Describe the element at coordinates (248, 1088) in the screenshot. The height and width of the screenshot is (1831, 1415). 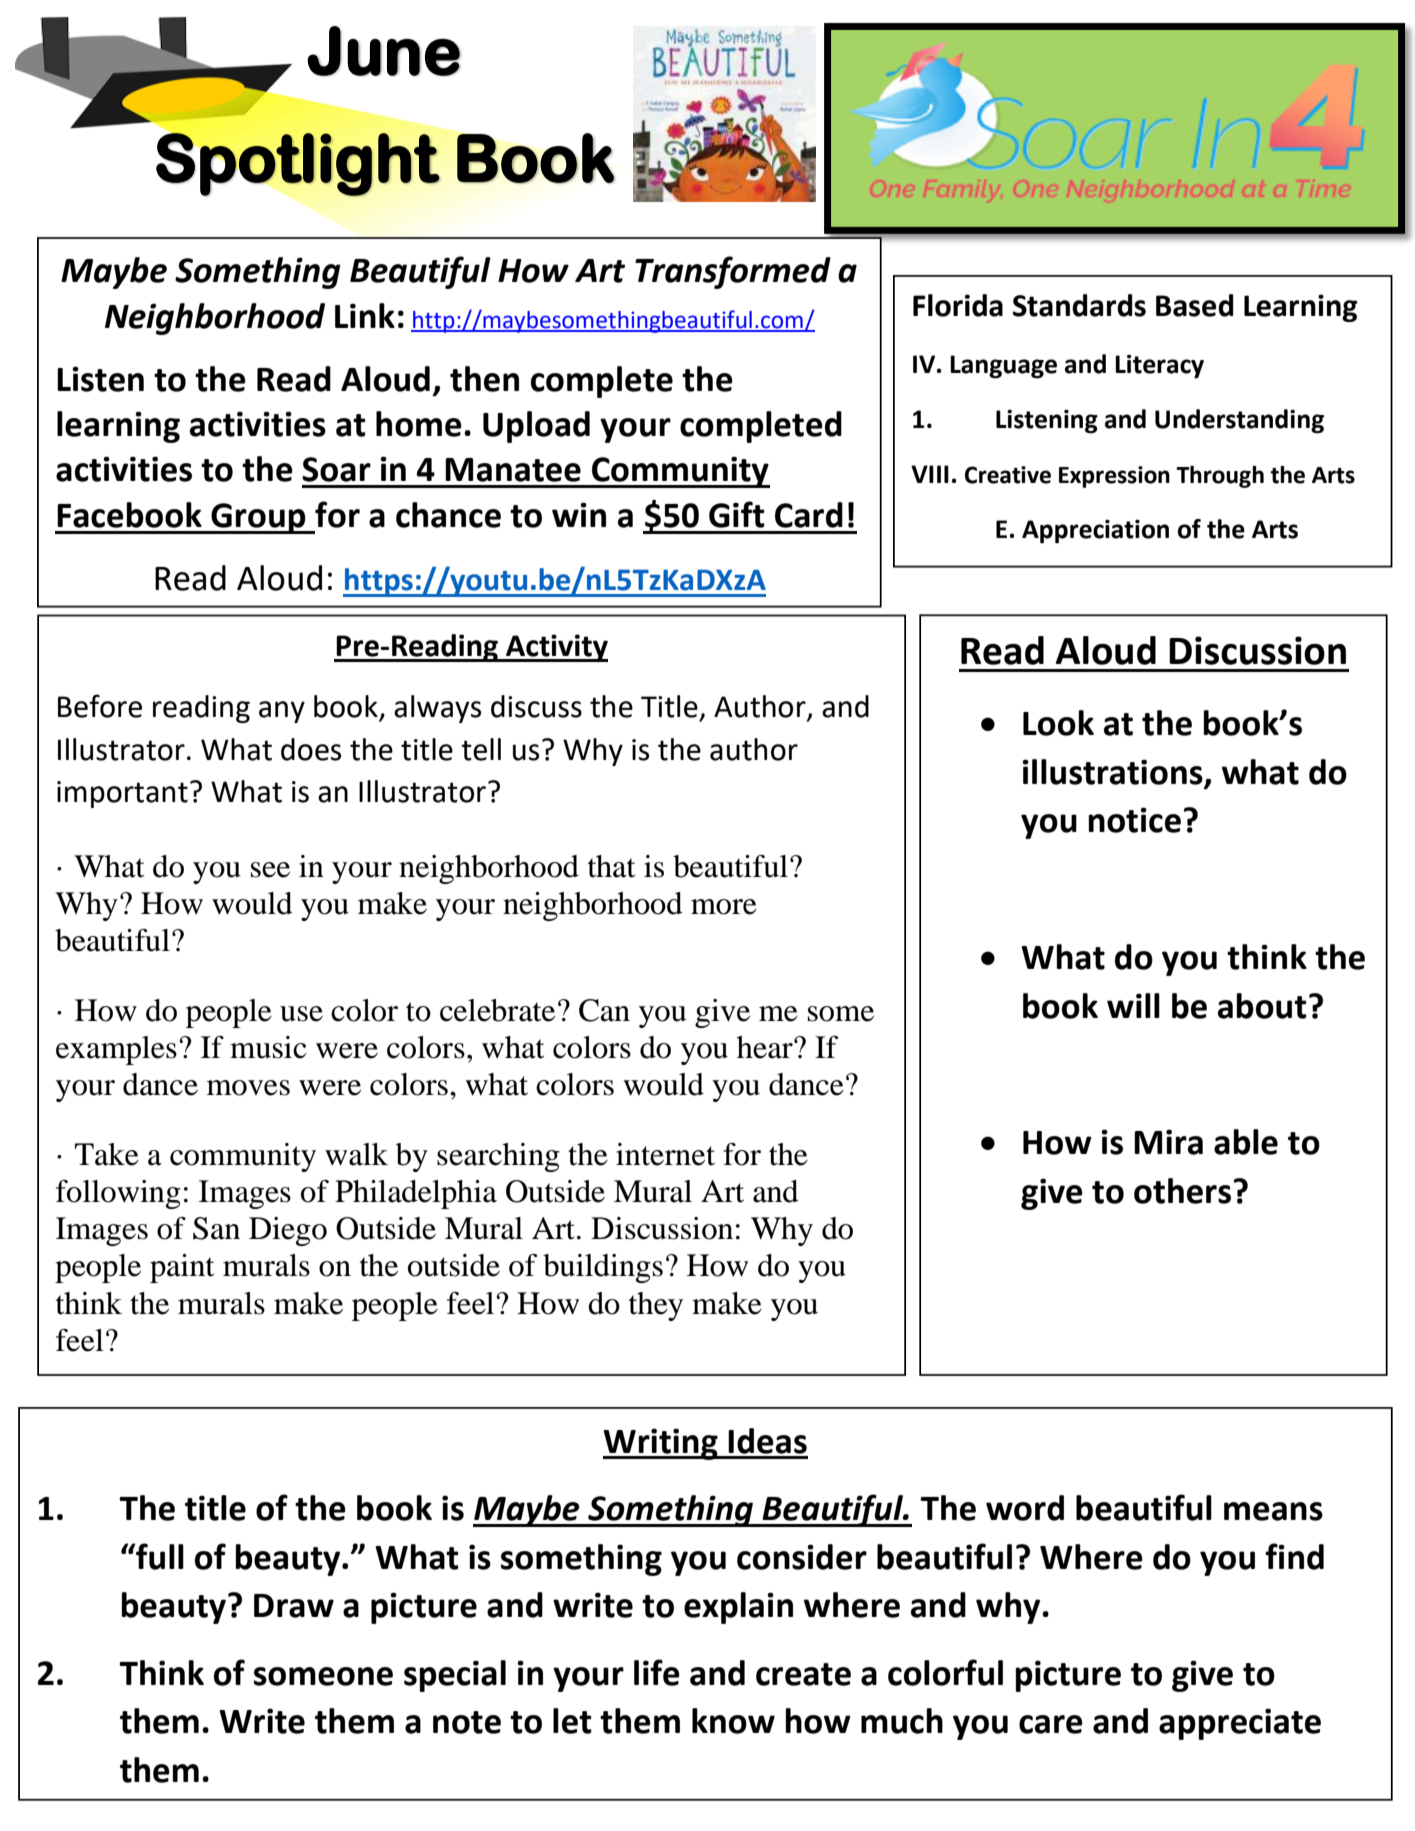
I see `moves` at that location.
